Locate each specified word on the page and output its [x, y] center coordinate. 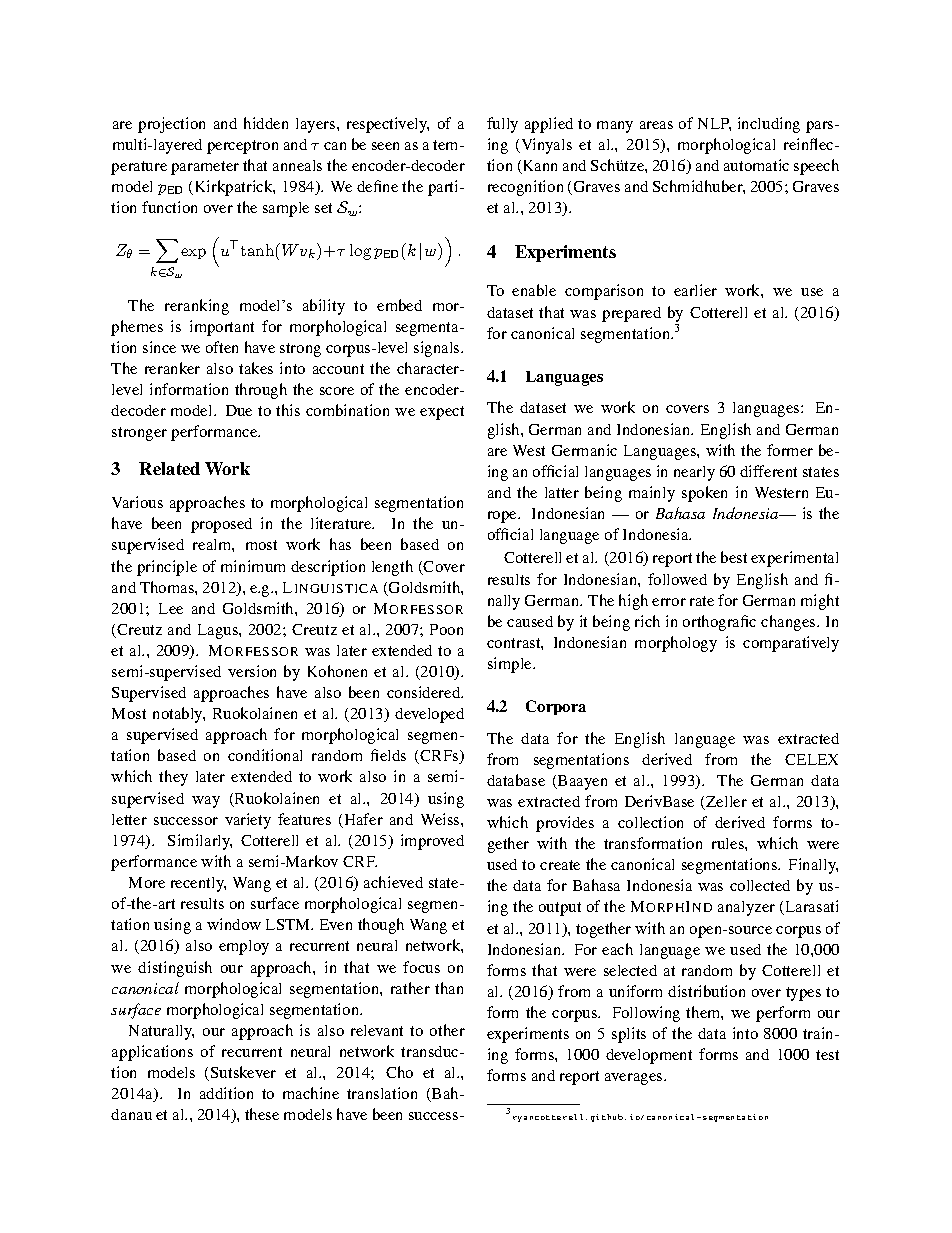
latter [562, 492]
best [734, 557]
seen [385, 146]
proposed [221, 525]
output [560, 909]
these [262, 1114]
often [222, 347]
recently [198, 884]
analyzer [746, 908]
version [252, 671]
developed [429, 715]
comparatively [791, 644]
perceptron [242, 147]
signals [438, 349]
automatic [756, 165]
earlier [695, 290]
